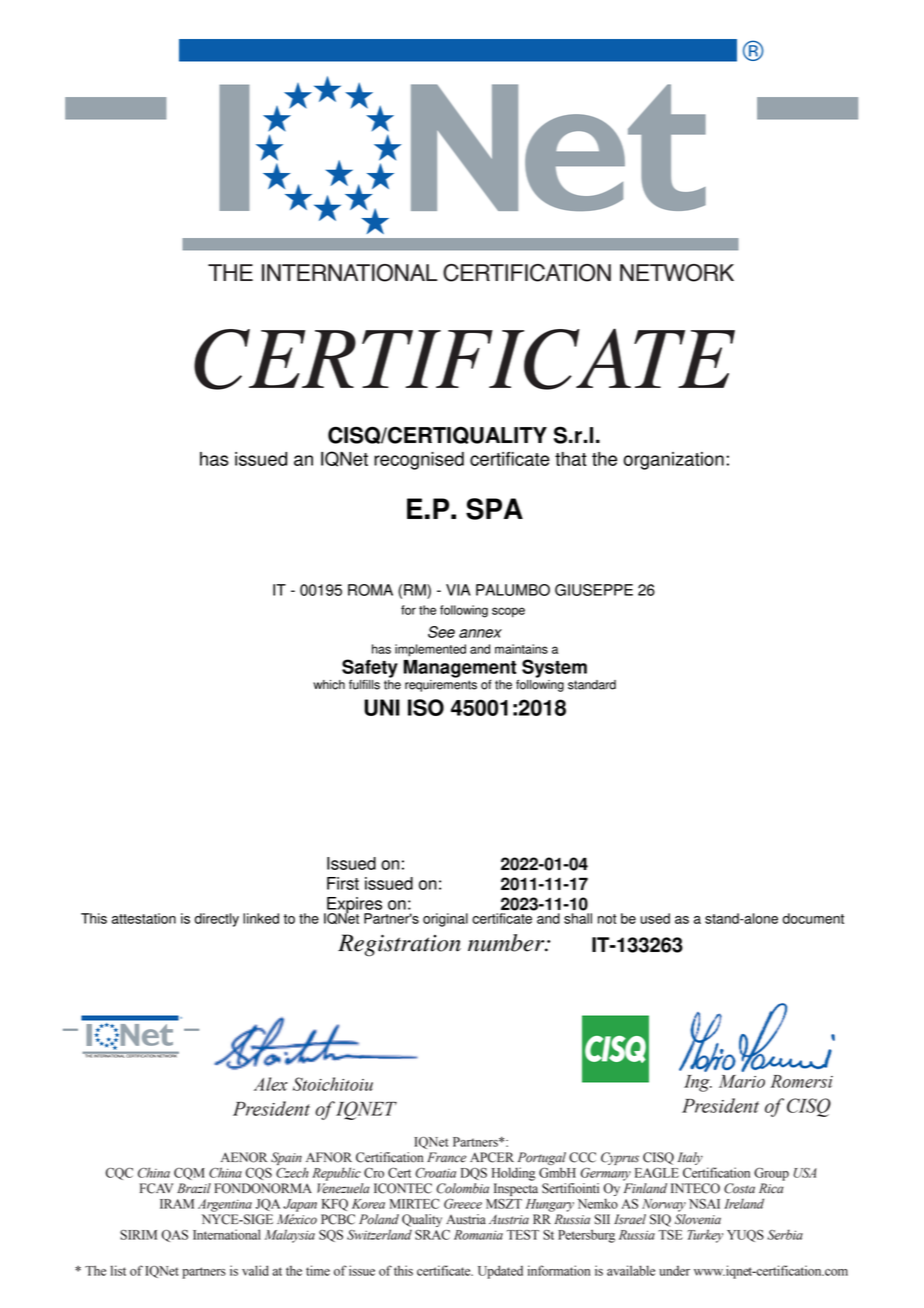  Describe the element at coordinates (216, 920) in the image. I see `directly` at that location.
